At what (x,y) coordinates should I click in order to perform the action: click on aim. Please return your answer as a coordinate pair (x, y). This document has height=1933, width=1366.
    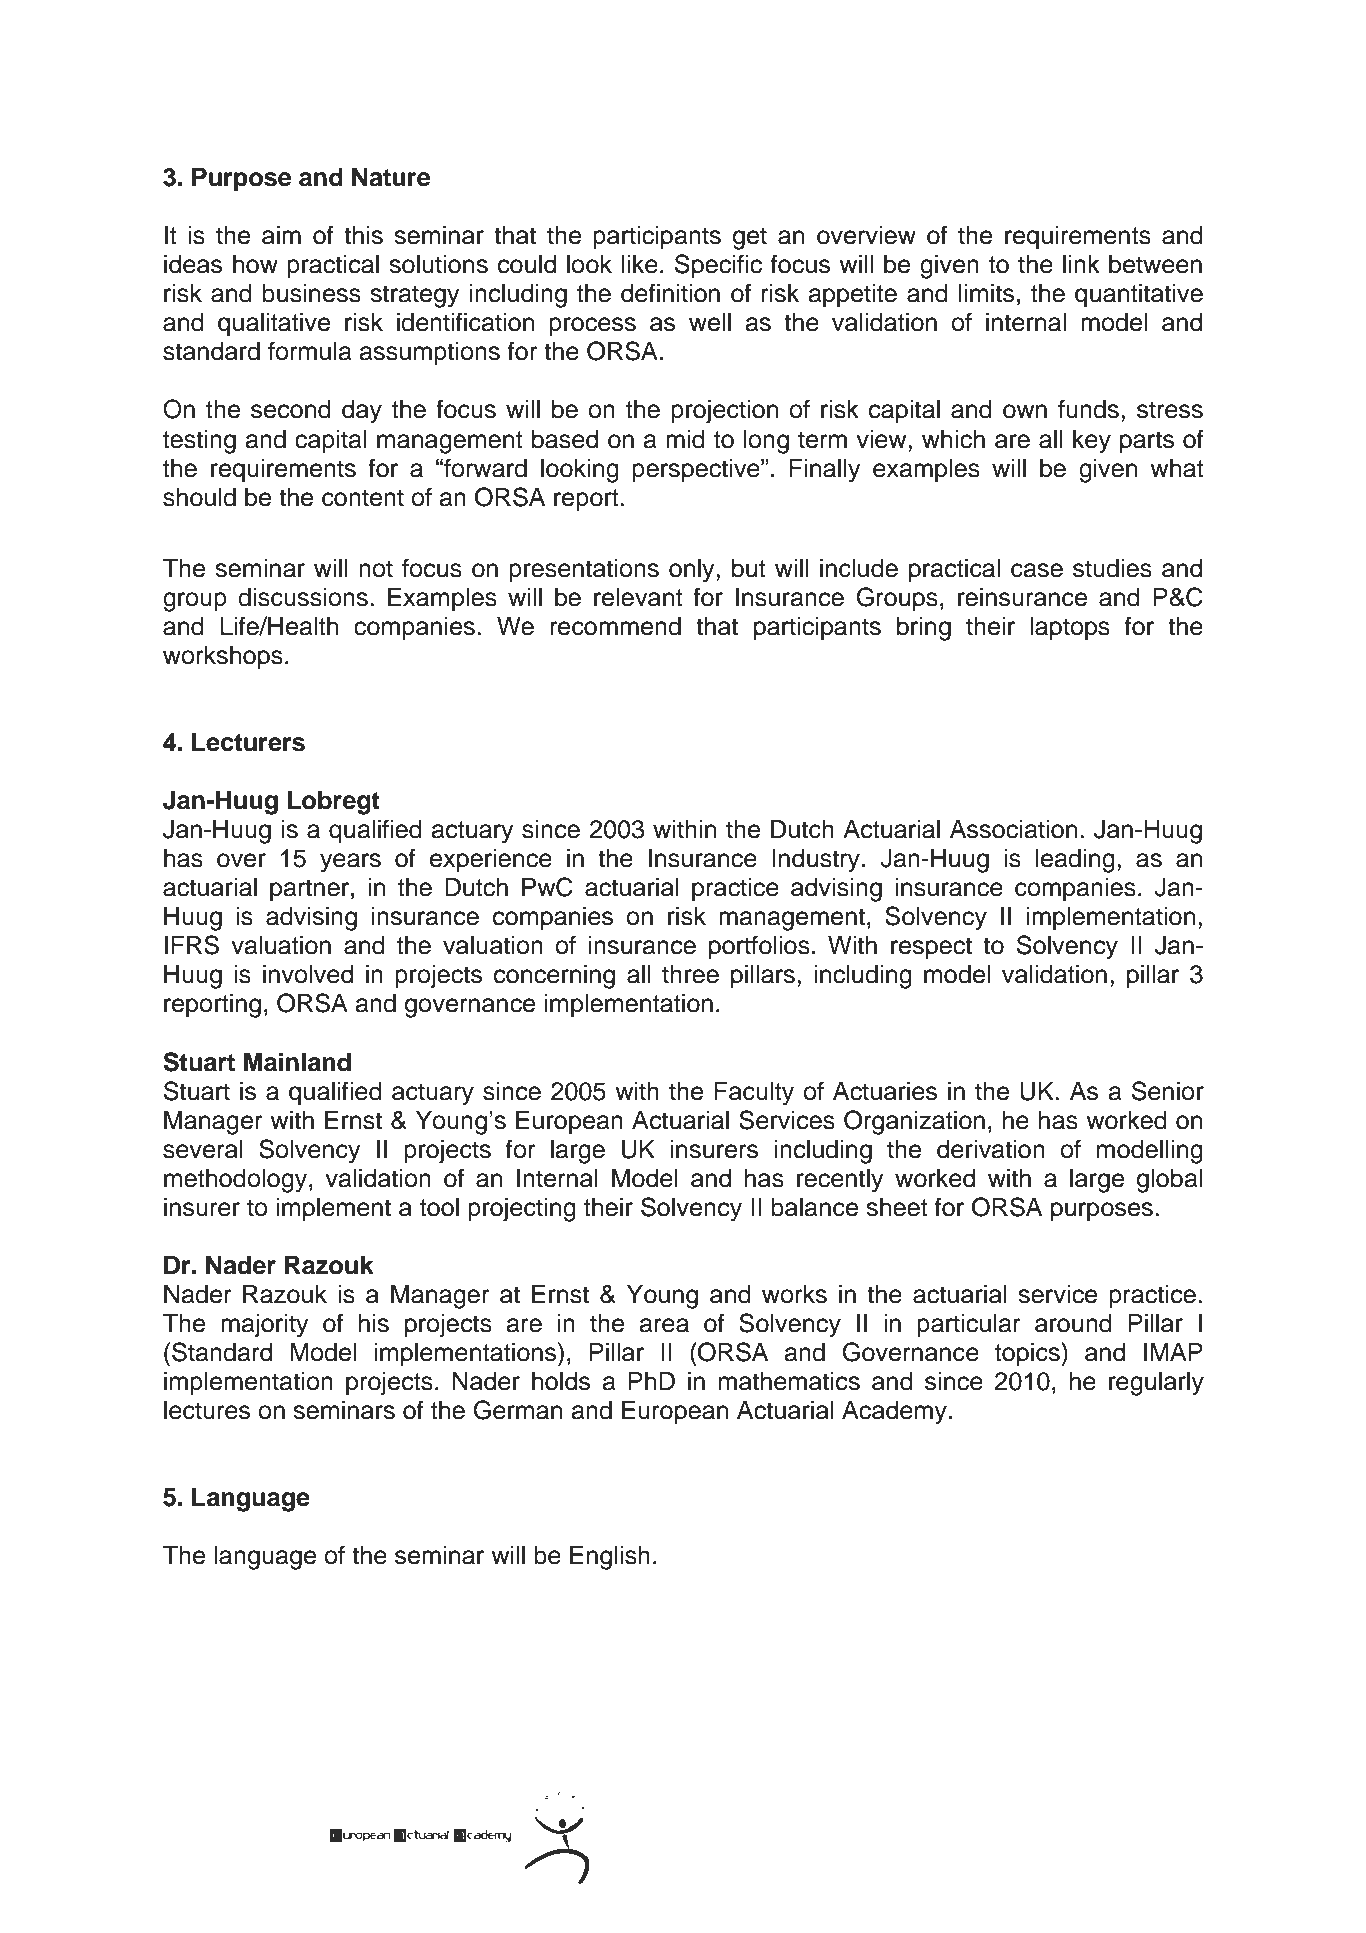
    Looking at the image, I should click on (281, 235).
